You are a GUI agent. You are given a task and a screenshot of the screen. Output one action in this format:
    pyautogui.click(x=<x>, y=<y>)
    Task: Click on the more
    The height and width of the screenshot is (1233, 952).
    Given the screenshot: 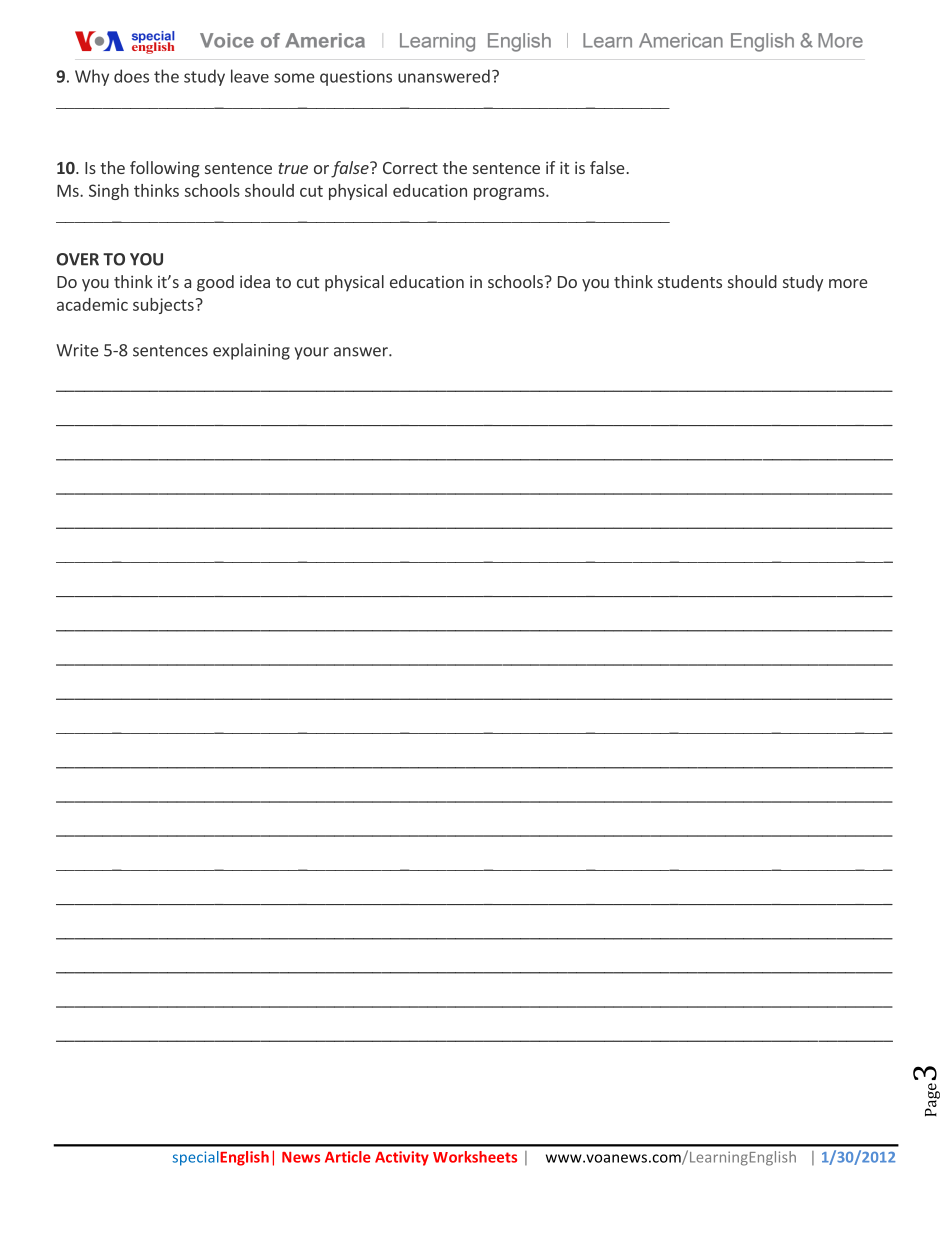 What is the action you would take?
    pyautogui.click(x=848, y=283)
